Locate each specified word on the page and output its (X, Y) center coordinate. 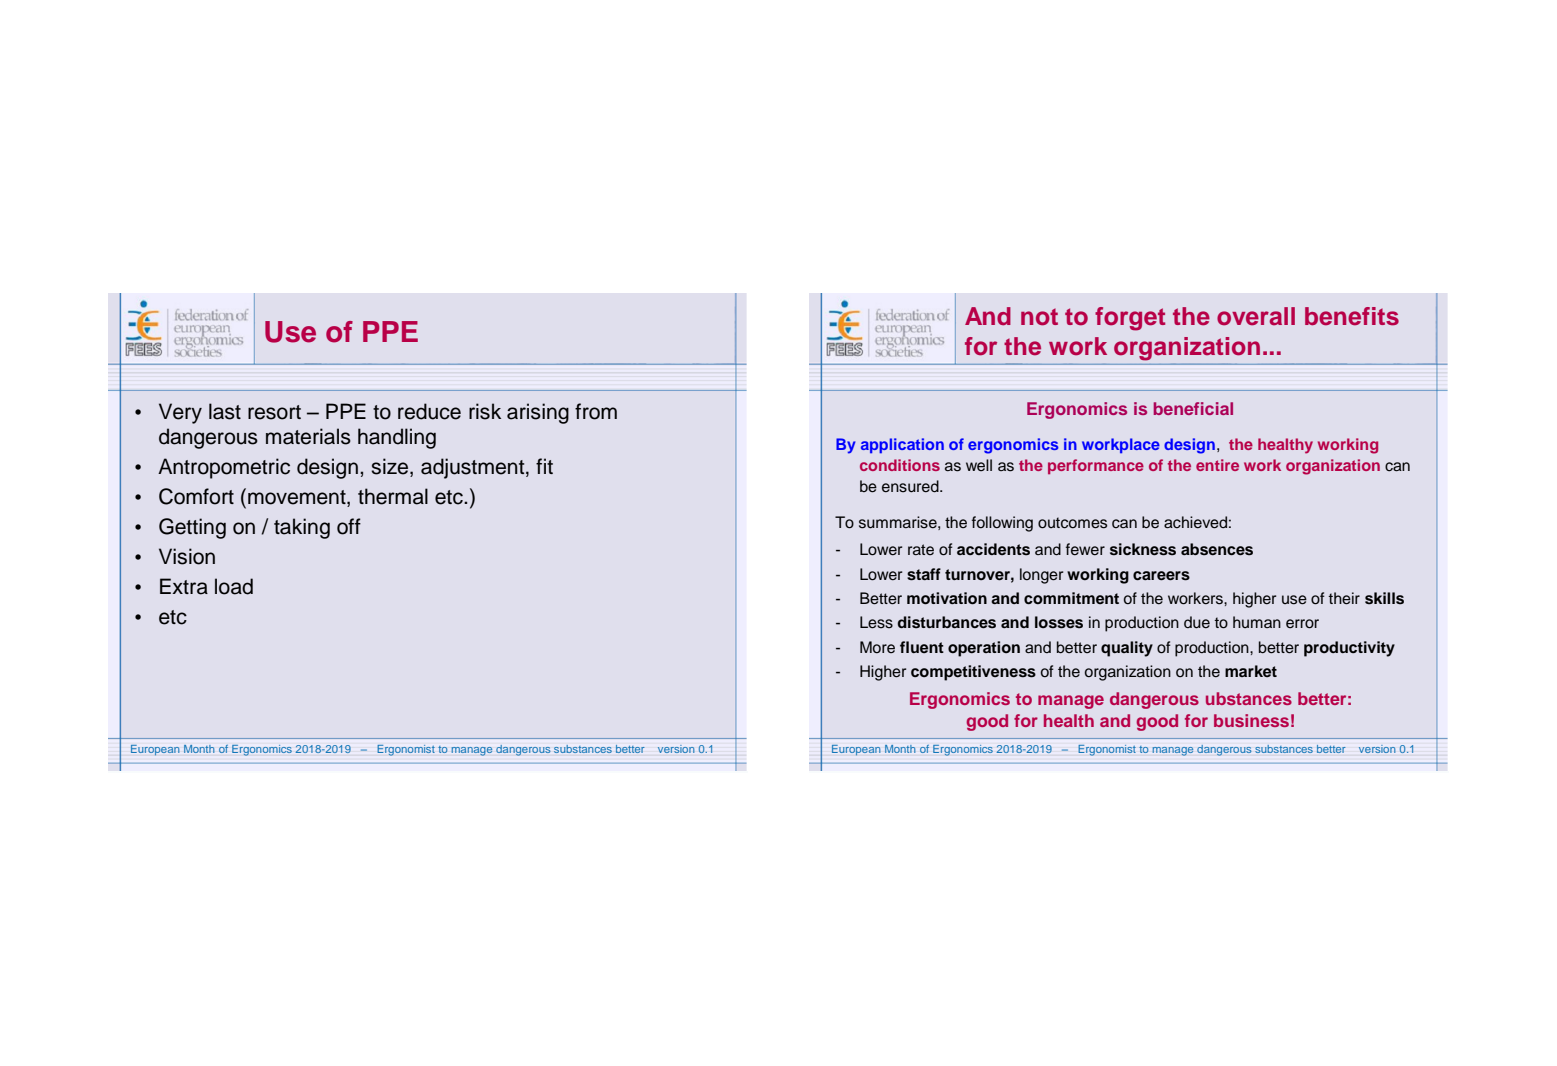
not (1039, 317)
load (234, 586)
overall (1256, 316)
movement (298, 498)
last (225, 411)
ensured (911, 486)
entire (1217, 465)
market (1251, 671)
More (877, 647)
